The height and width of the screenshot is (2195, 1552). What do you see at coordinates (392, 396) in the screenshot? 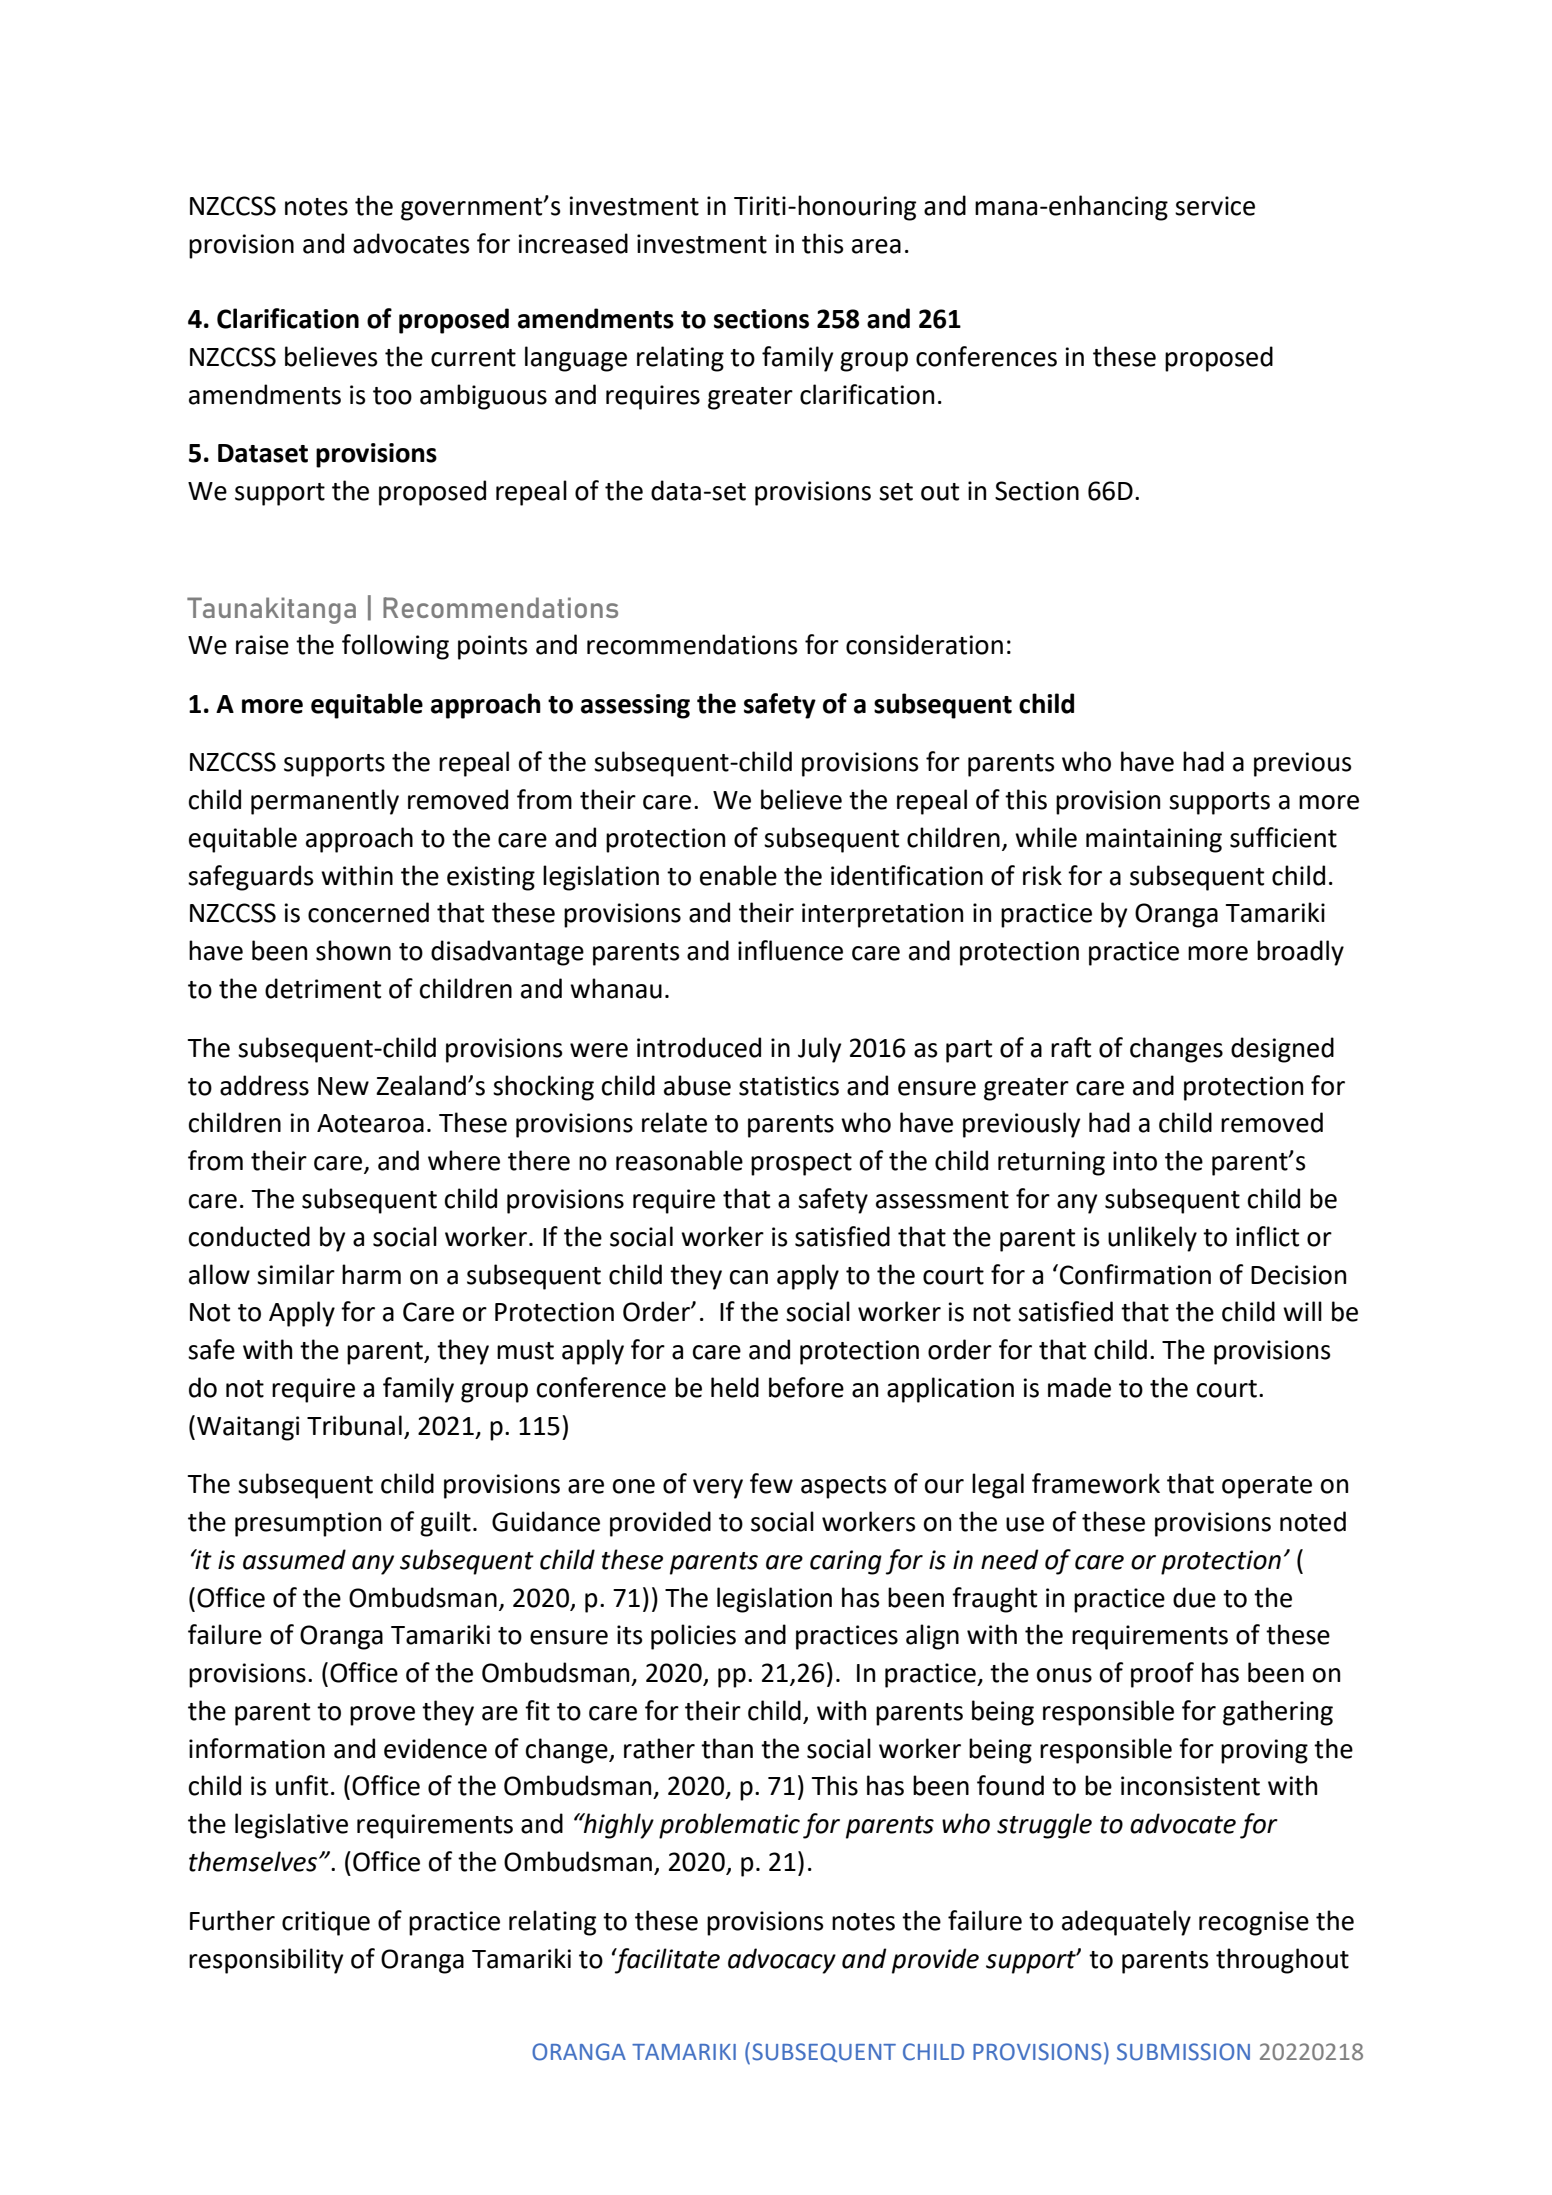
I see `too` at bounding box center [392, 396].
